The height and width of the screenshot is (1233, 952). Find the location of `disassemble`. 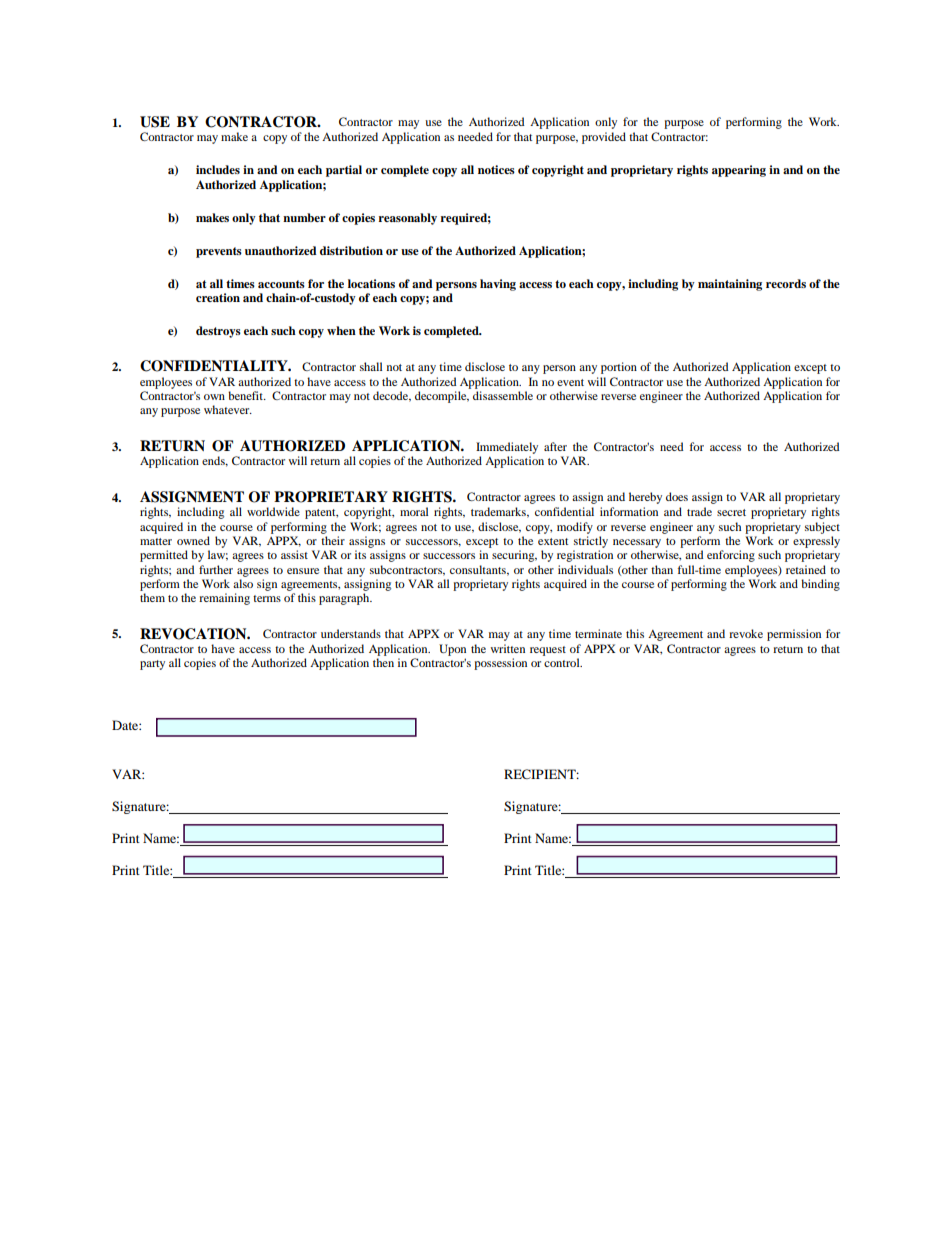

disassemble is located at coordinates (503, 395).
